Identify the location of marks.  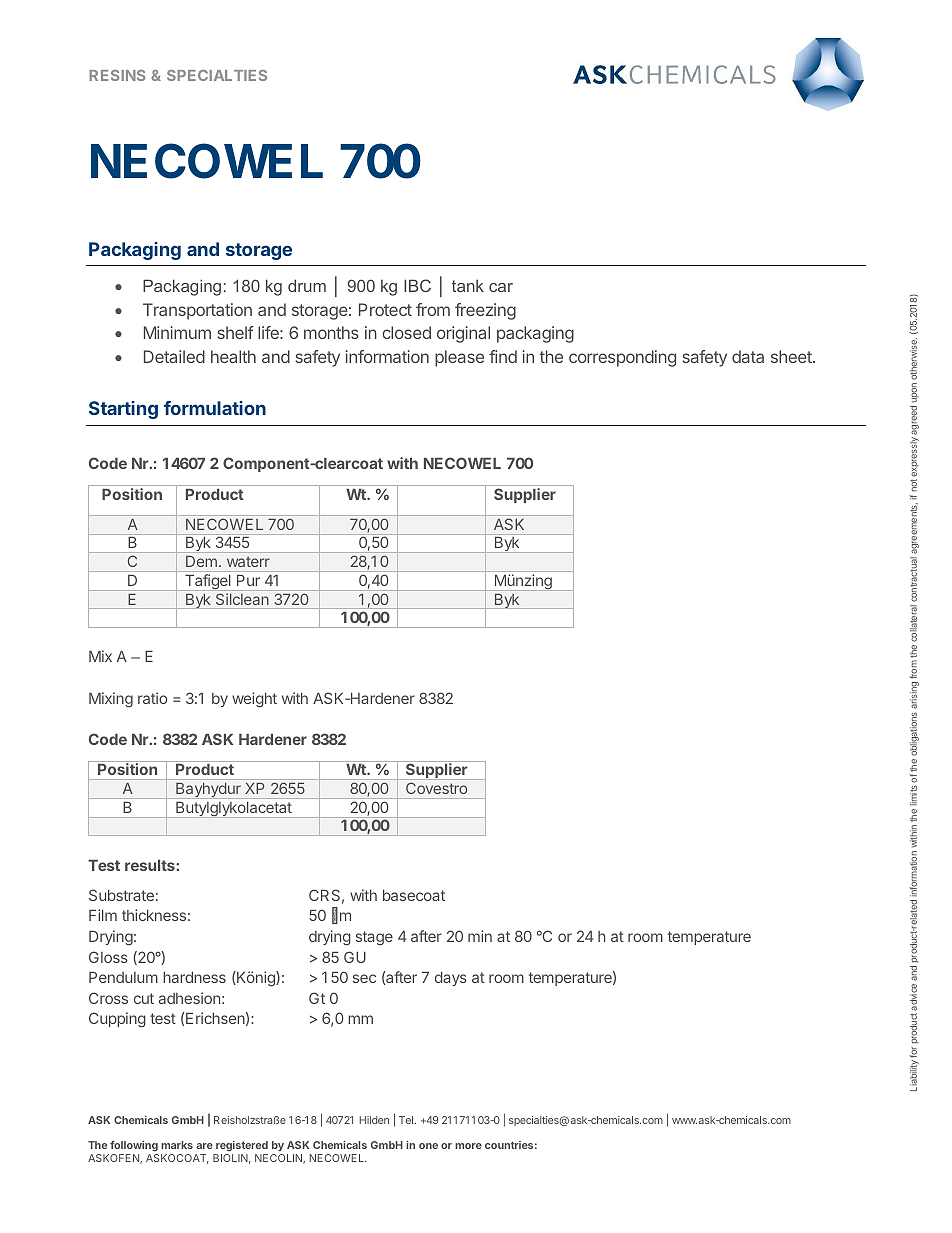
(177, 1145).
